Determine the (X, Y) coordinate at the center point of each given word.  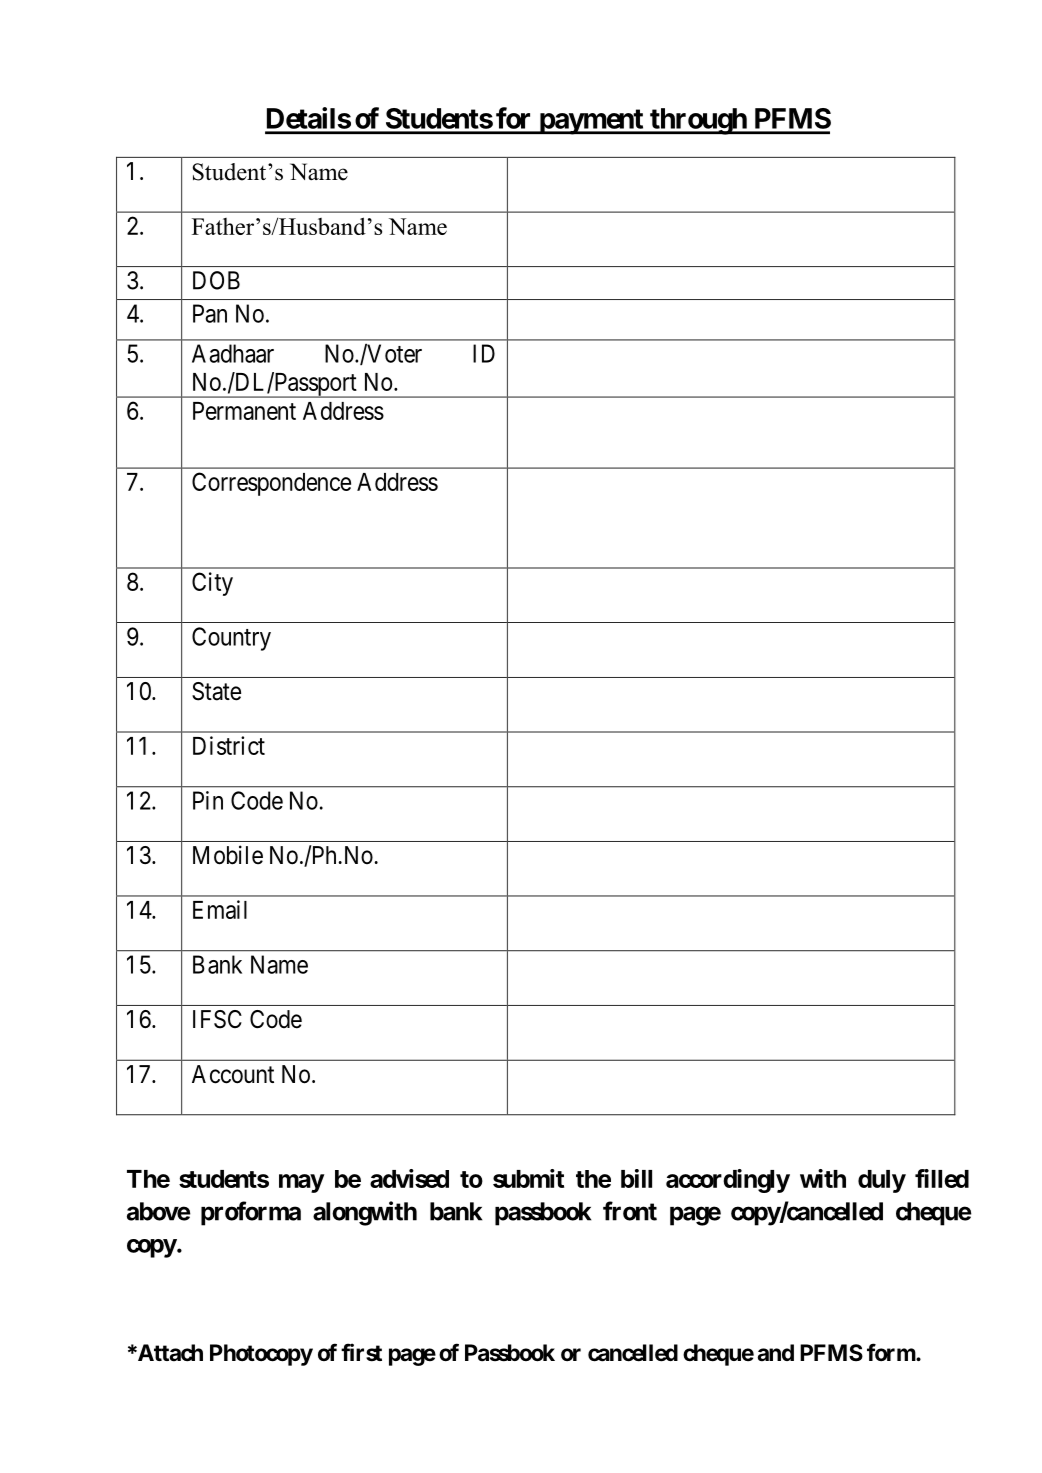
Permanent (244, 411)
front (630, 1211)
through (698, 121)
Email (220, 909)
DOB (216, 280)
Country (231, 639)
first (361, 1352)
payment (591, 122)
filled (942, 1178)
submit (528, 1178)
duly (882, 1181)
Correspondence (271, 484)
